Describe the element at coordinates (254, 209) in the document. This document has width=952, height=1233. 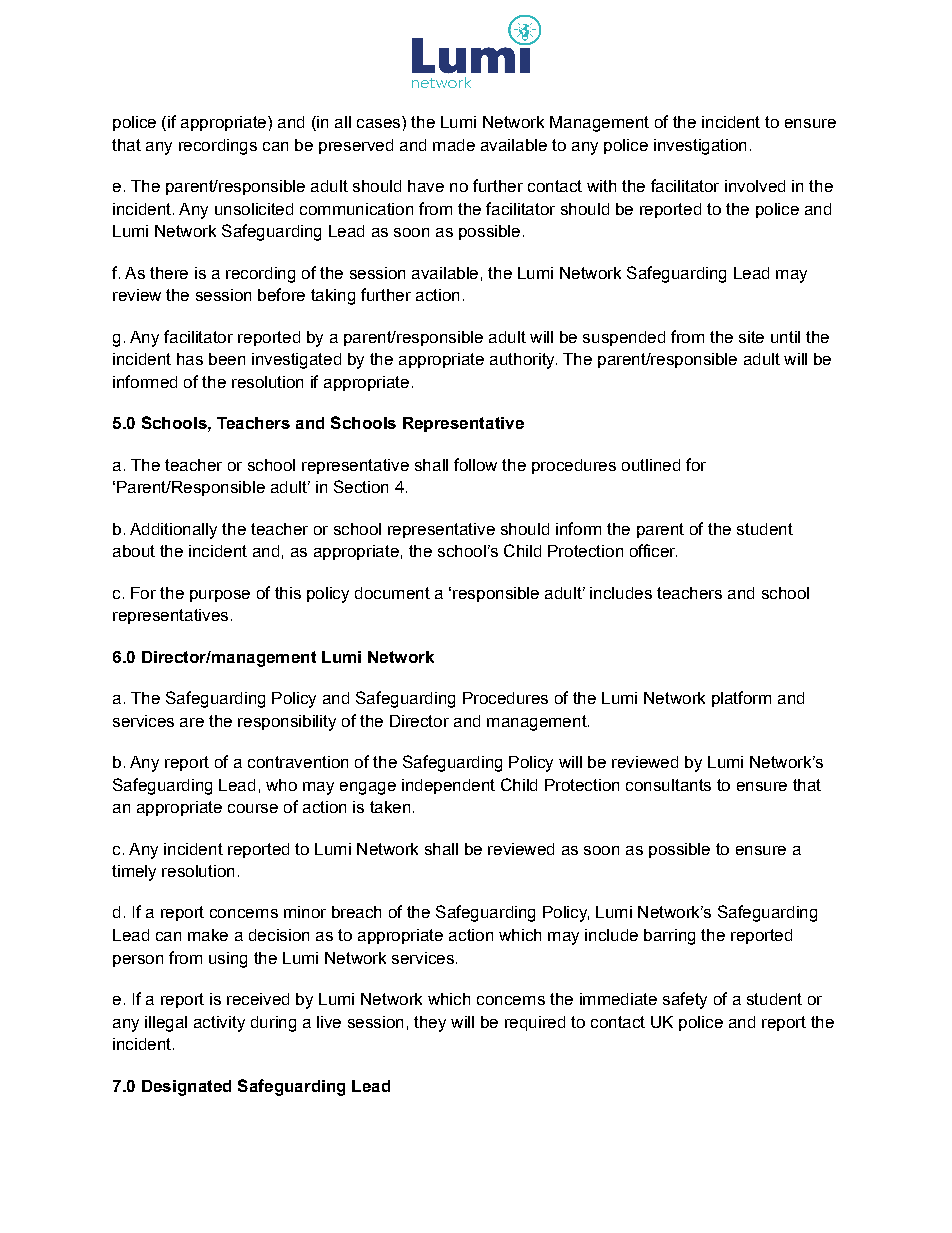
I see `unsolicited` at that location.
